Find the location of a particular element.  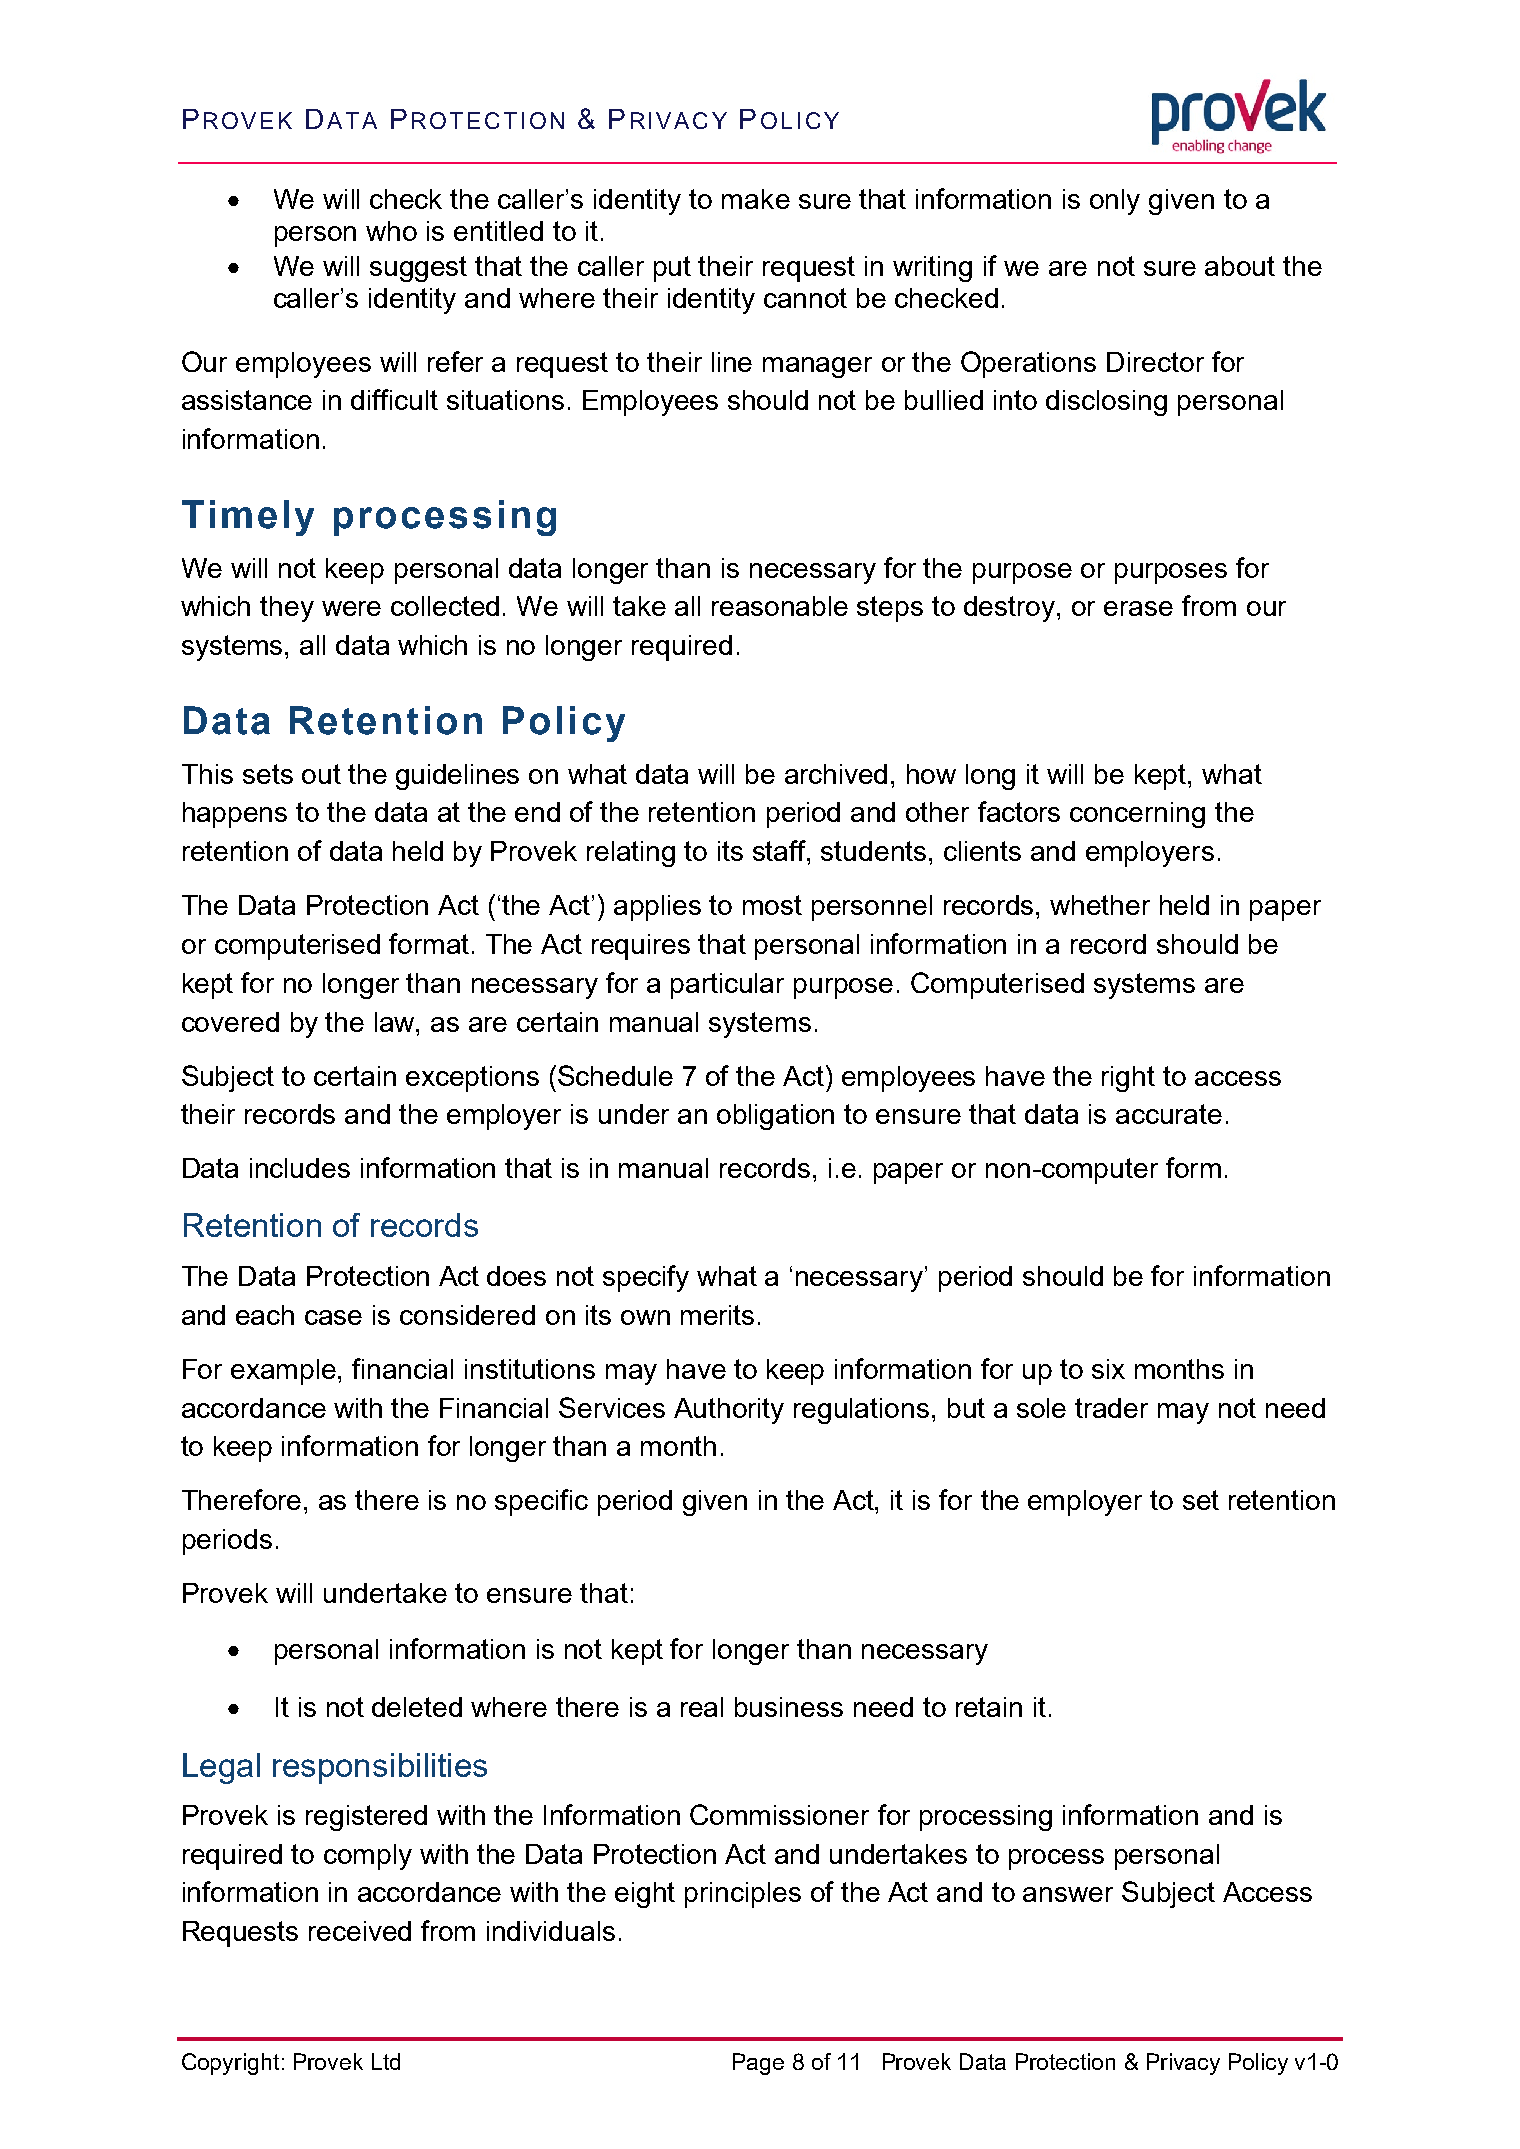

only is located at coordinates (1115, 202).
